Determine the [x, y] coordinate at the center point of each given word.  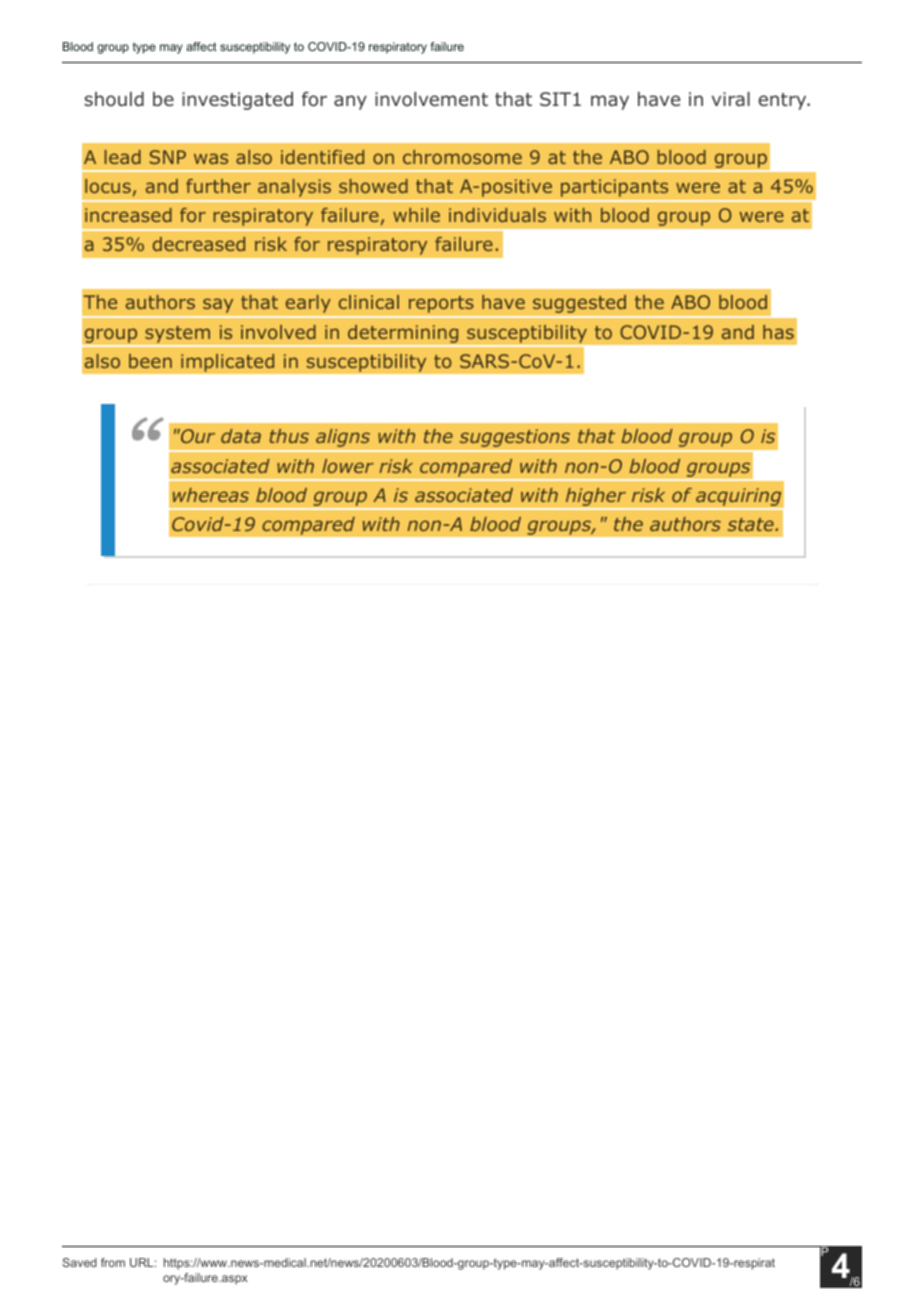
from [113, 1262]
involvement [431, 99]
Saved [79, 1262]
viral [731, 99]
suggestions [514, 438]
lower [348, 466]
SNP [168, 157]
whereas [211, 495]
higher [595, 496]
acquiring [739, 497]
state [752, 524]
